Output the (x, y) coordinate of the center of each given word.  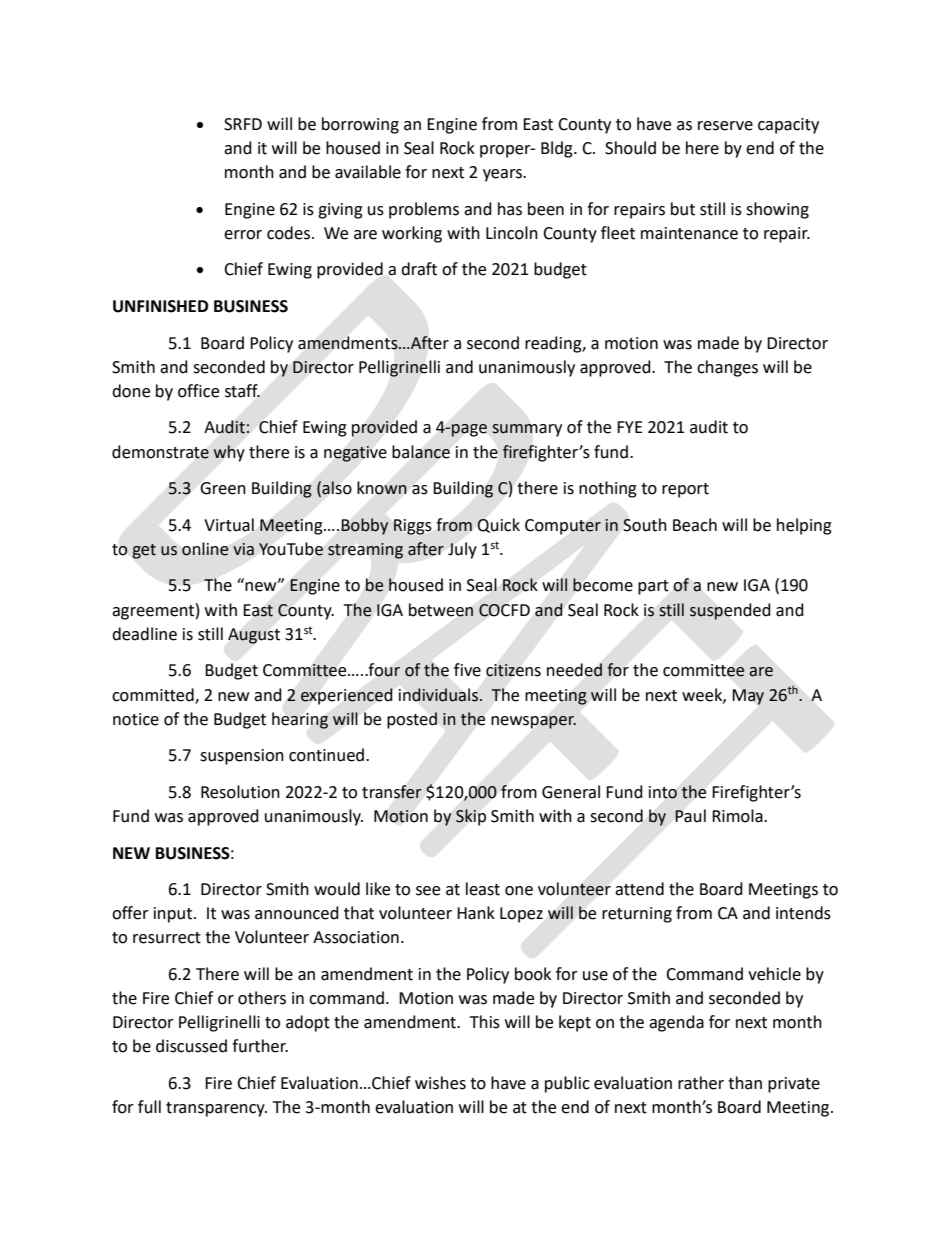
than (745, 1083)
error (243, 235)
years (503, 175)
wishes (440, 1083)
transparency (216, 1109)
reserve (725, 126)
